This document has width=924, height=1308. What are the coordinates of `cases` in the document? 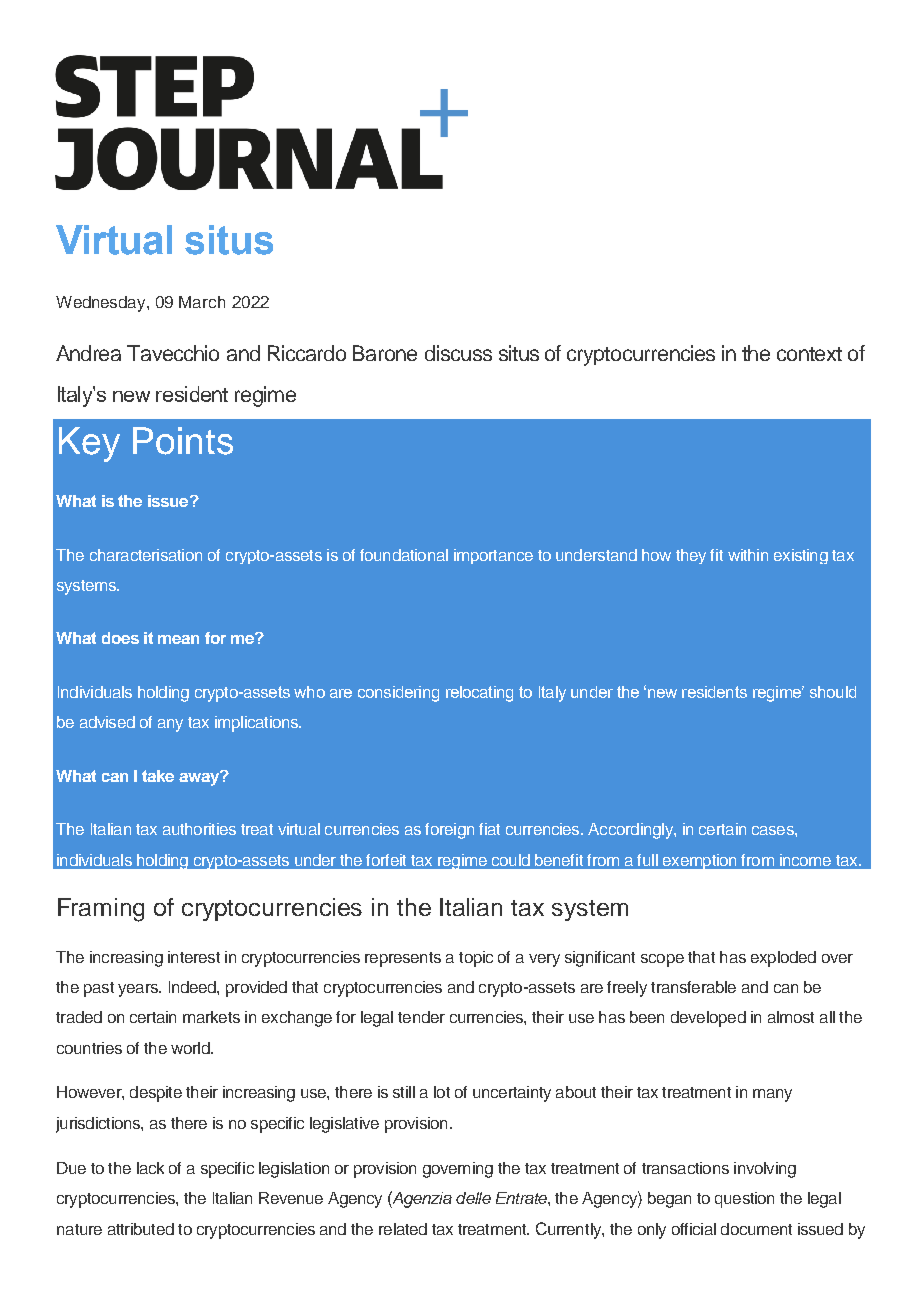 It's located at (774, 830).
